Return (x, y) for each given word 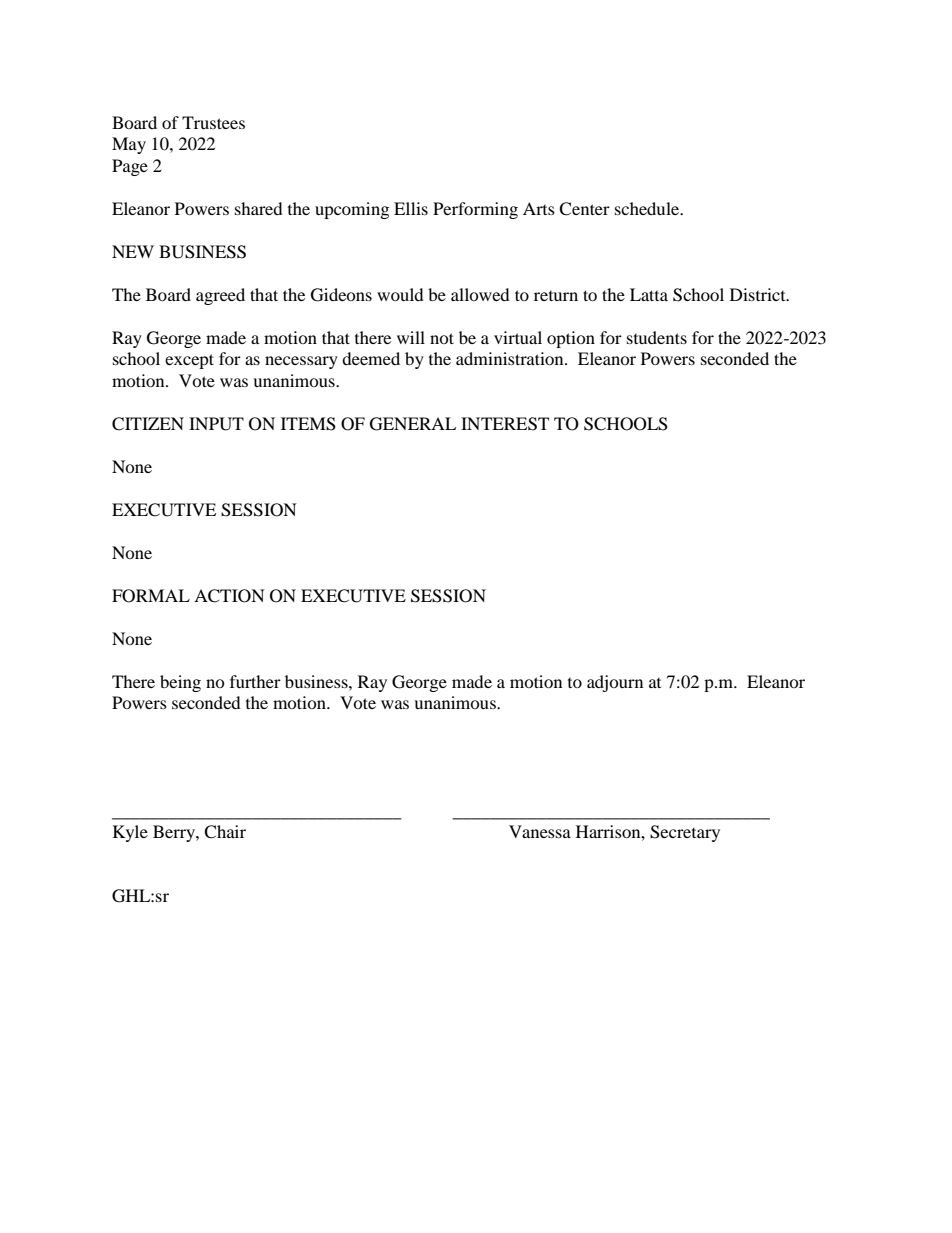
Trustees (213, 122)
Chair (225, 832)
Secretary (685, 833)
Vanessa (540, 831)
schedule (648, 208)
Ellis (411, 208)
